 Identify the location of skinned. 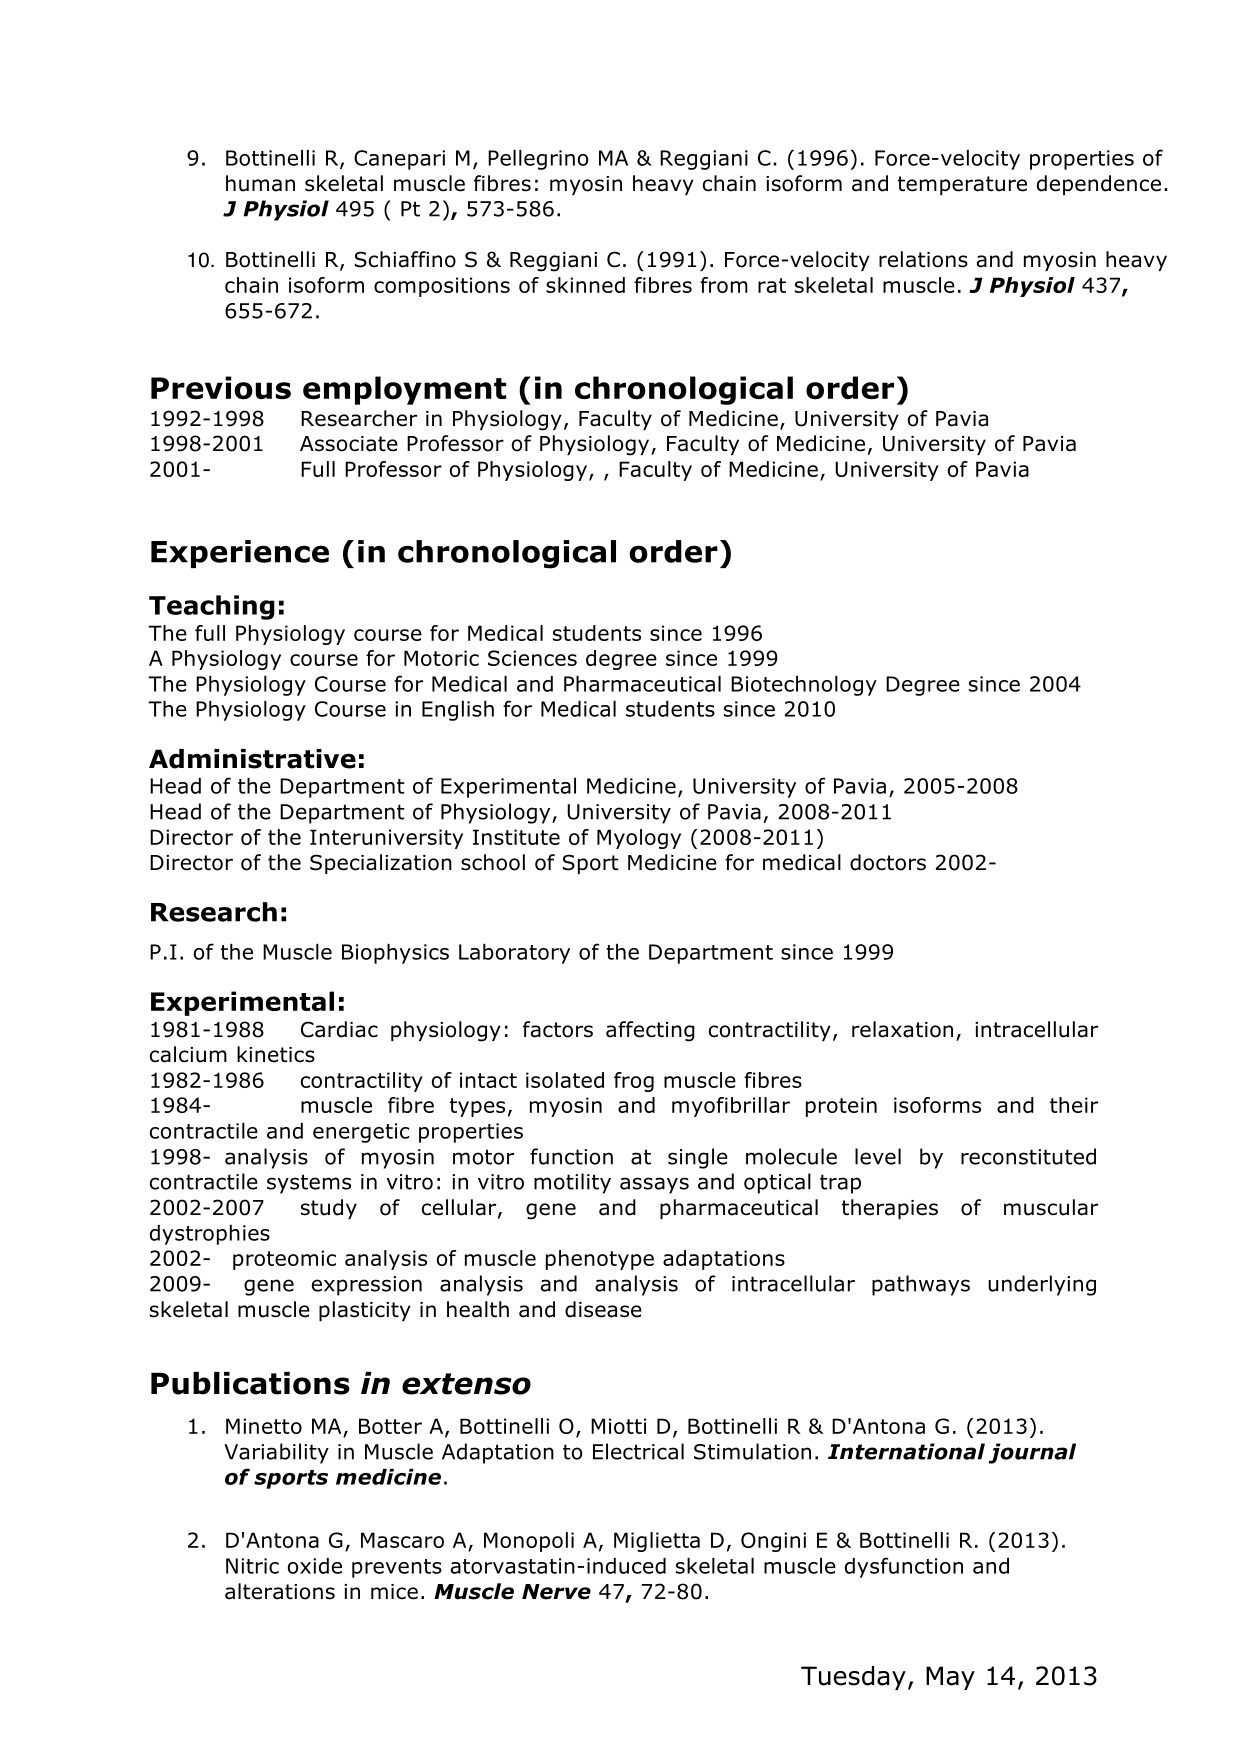
(585, 285).
